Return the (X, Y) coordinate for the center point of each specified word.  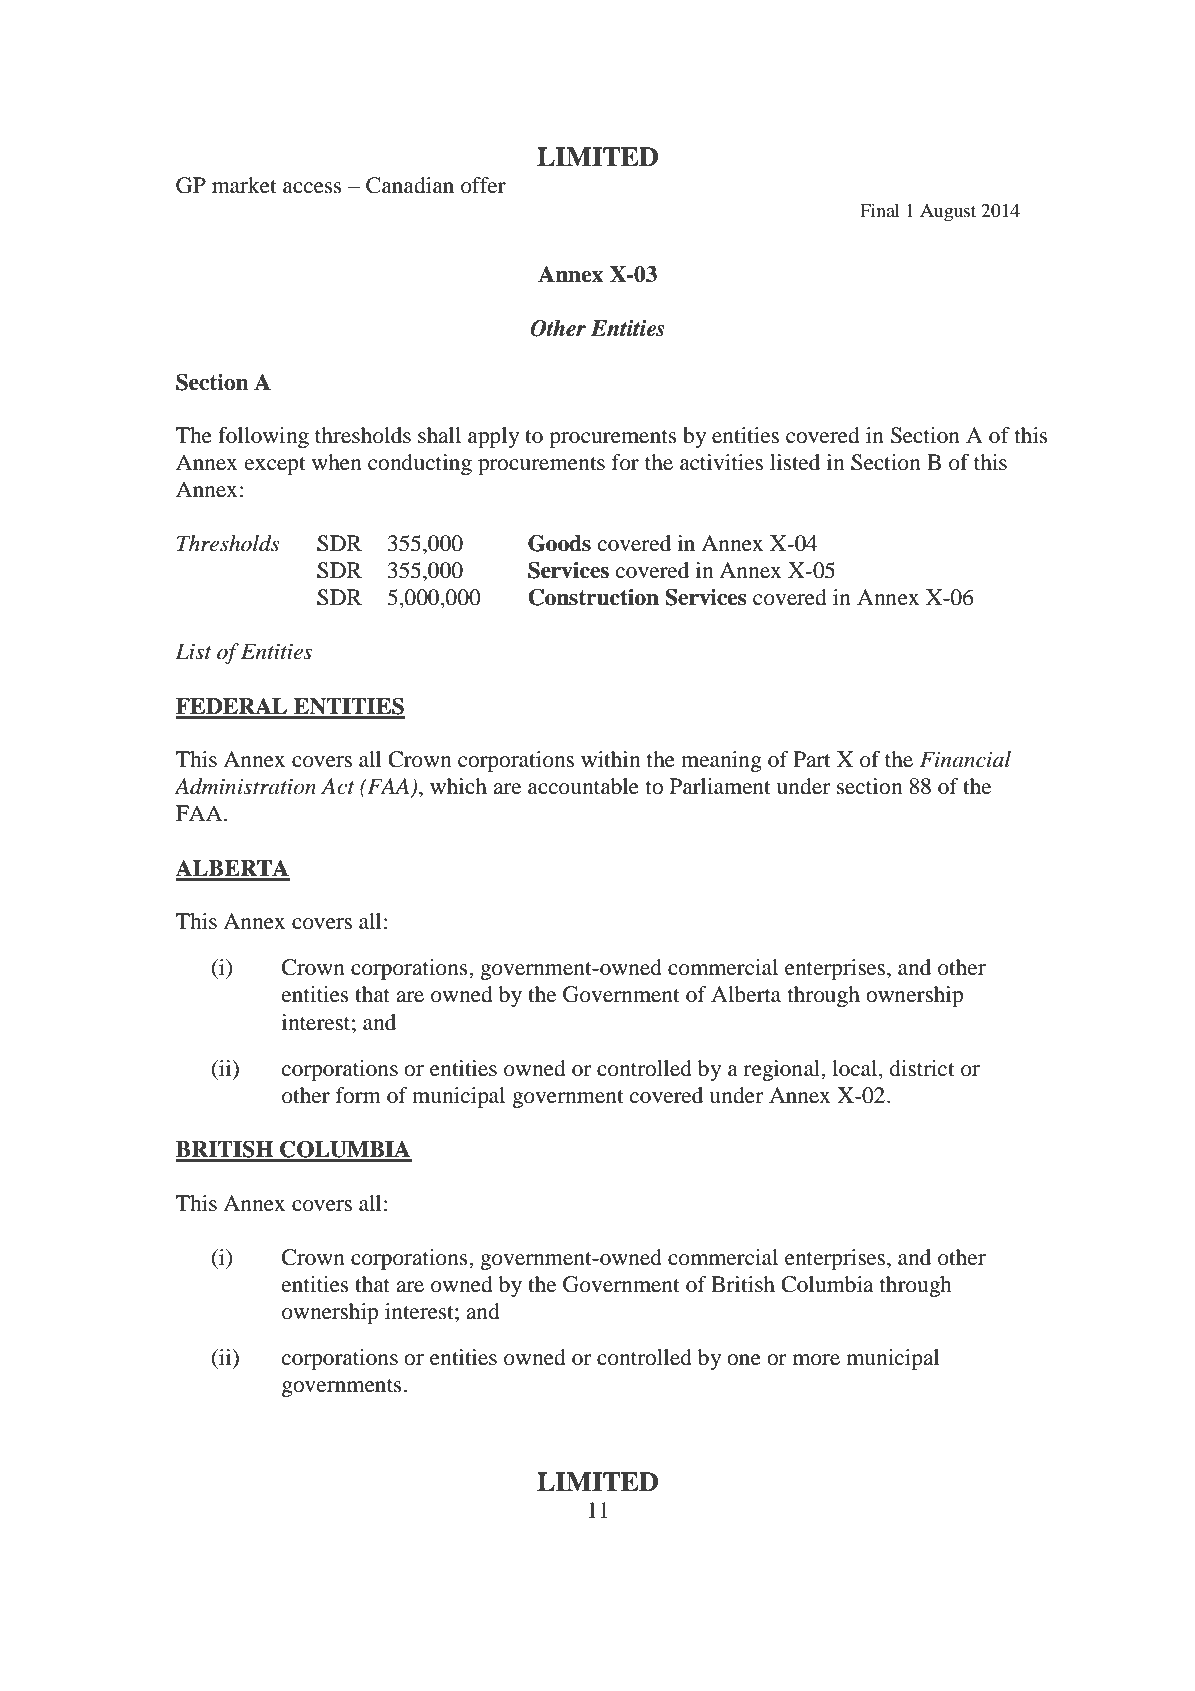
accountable (583, 786)
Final (880, 210)
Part (812, 759)
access (312, 188)
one (744, 1360)
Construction (593, 597)
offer (483, 185)
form (358, 1095)
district (922, 1068)
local (856, 1069)
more (816, 1360)
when (337, 462)
